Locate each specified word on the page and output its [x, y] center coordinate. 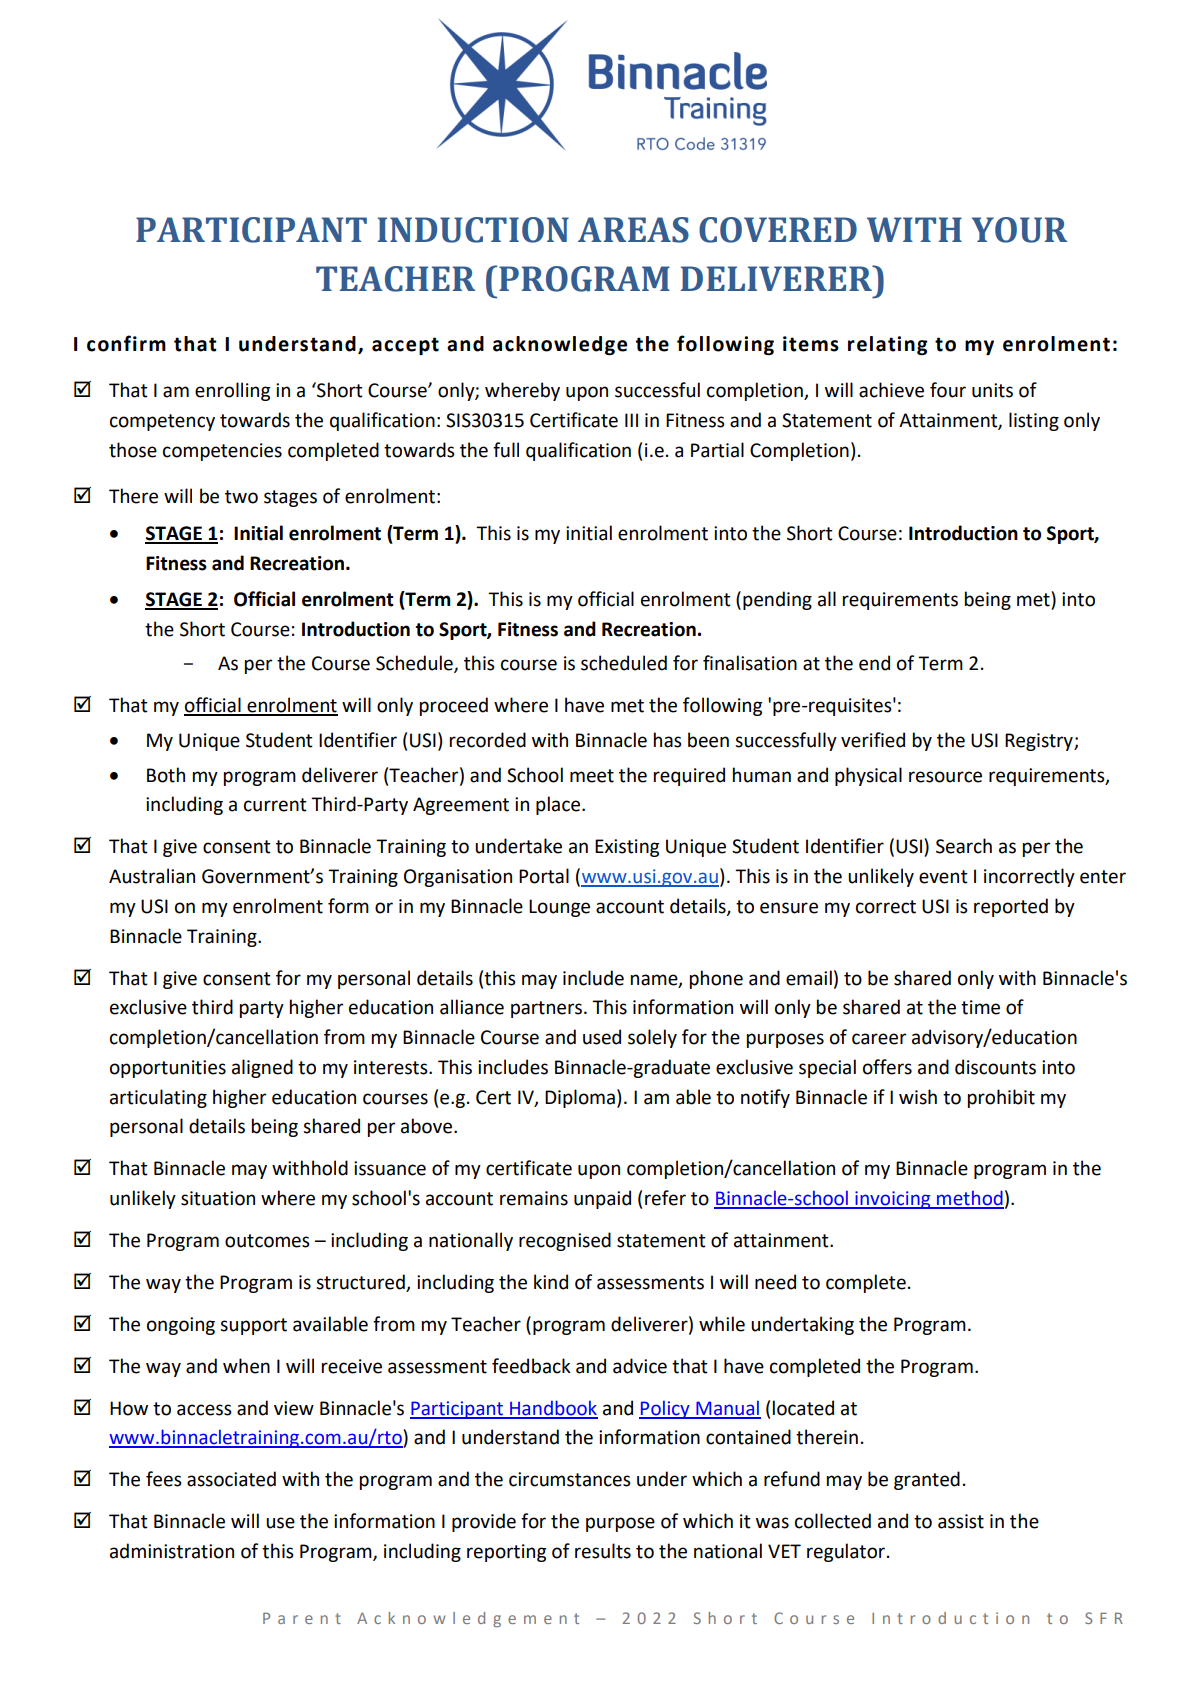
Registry [1040, 742]
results [603, 1551]
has [668, 740]
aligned [262, 1068]
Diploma [580, 1098]
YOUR [1019, 230]
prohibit [1001, 1098]
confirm [126, 343]
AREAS [633, 230]
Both [166, 775]
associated [231, 1479]
